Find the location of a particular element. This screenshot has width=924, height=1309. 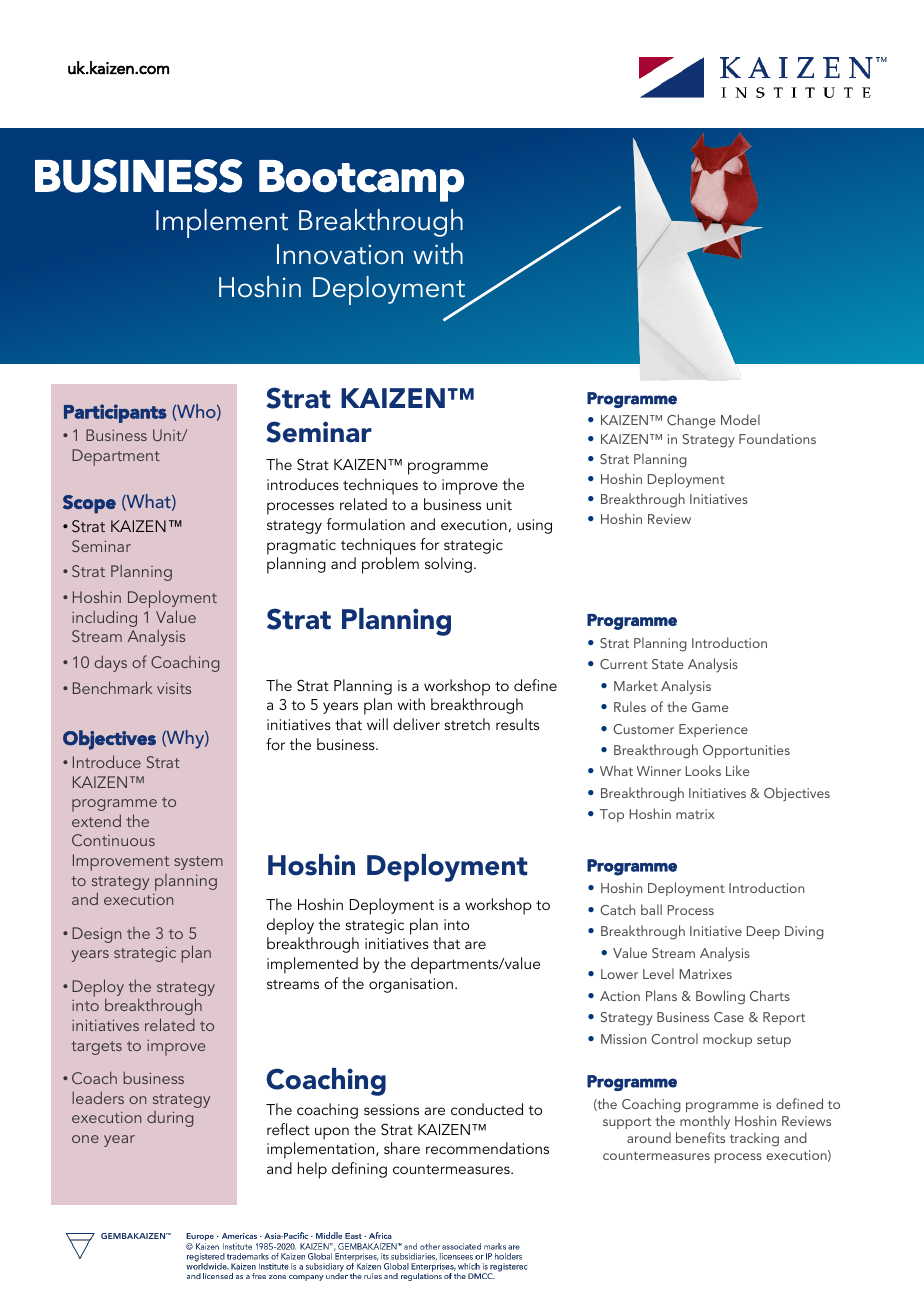

recommendations is located at coordinates (487, 1148).
